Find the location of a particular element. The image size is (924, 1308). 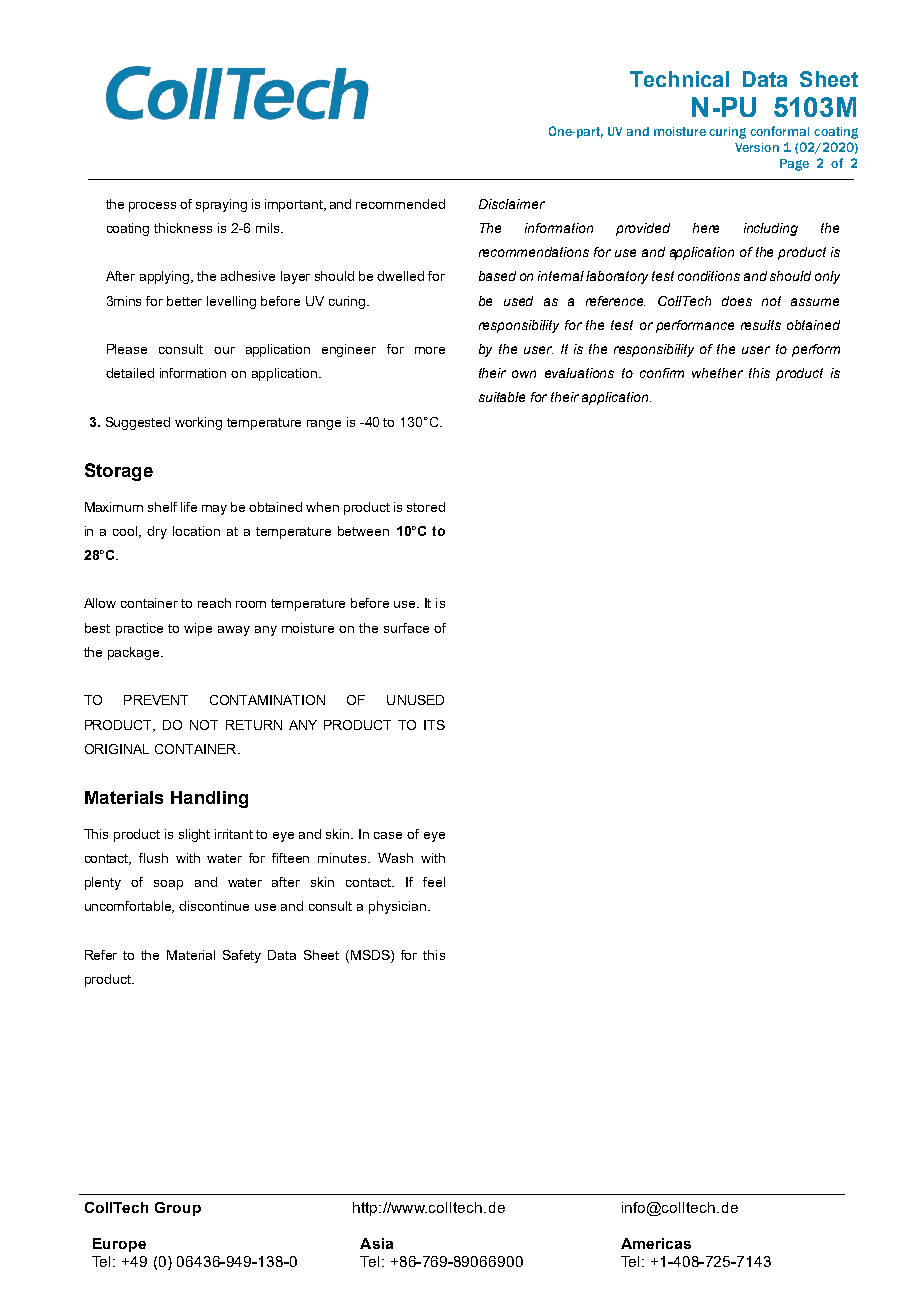

whether is located at coordinates (717, 373).
